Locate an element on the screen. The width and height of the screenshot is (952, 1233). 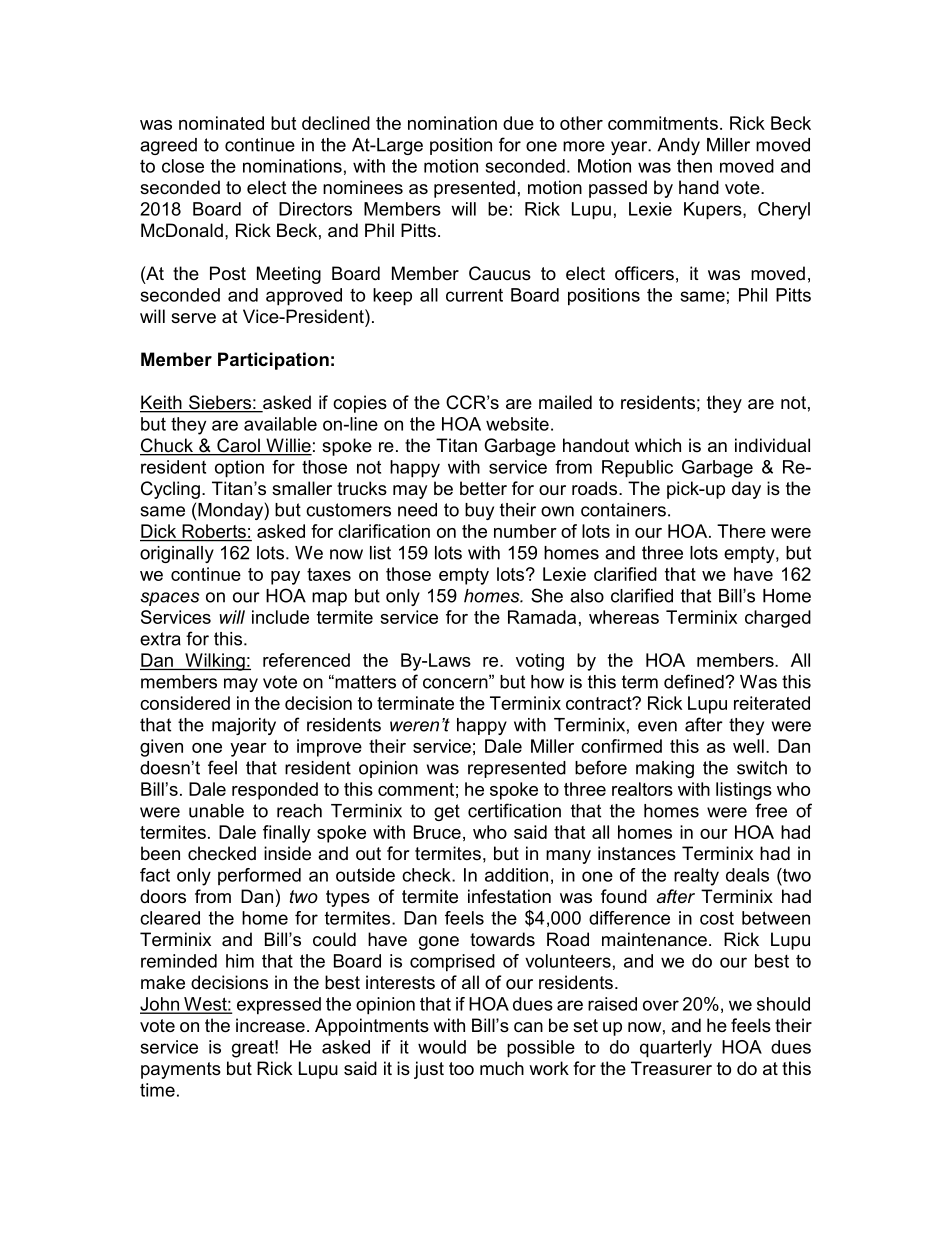
payments is located at coordinates (181, 1070).
